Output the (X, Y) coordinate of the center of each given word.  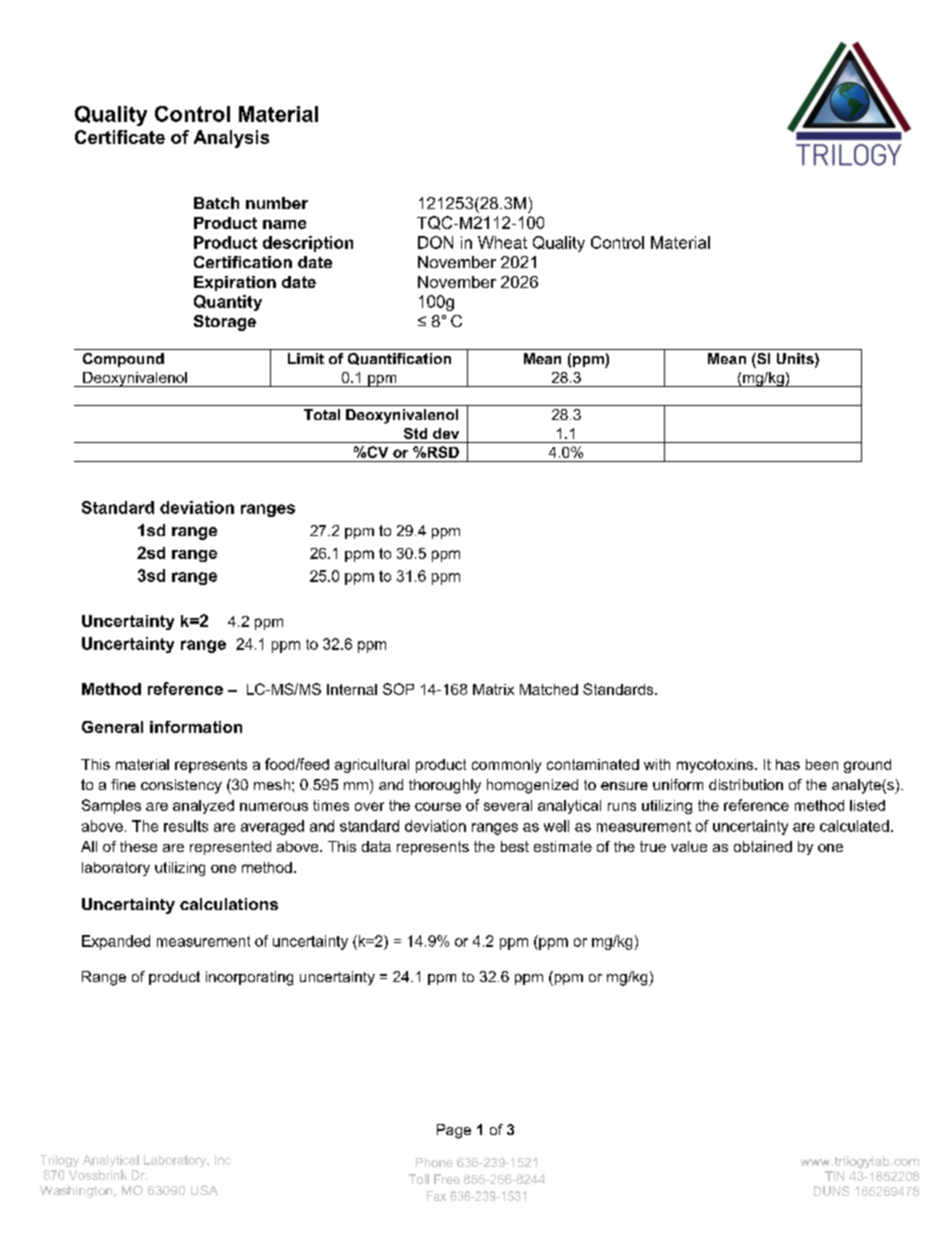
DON (435, 242)
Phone (434, 1162)
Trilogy (59, 1161)
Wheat (502, 242)
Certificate (120, 137)
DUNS (831, 1191)
